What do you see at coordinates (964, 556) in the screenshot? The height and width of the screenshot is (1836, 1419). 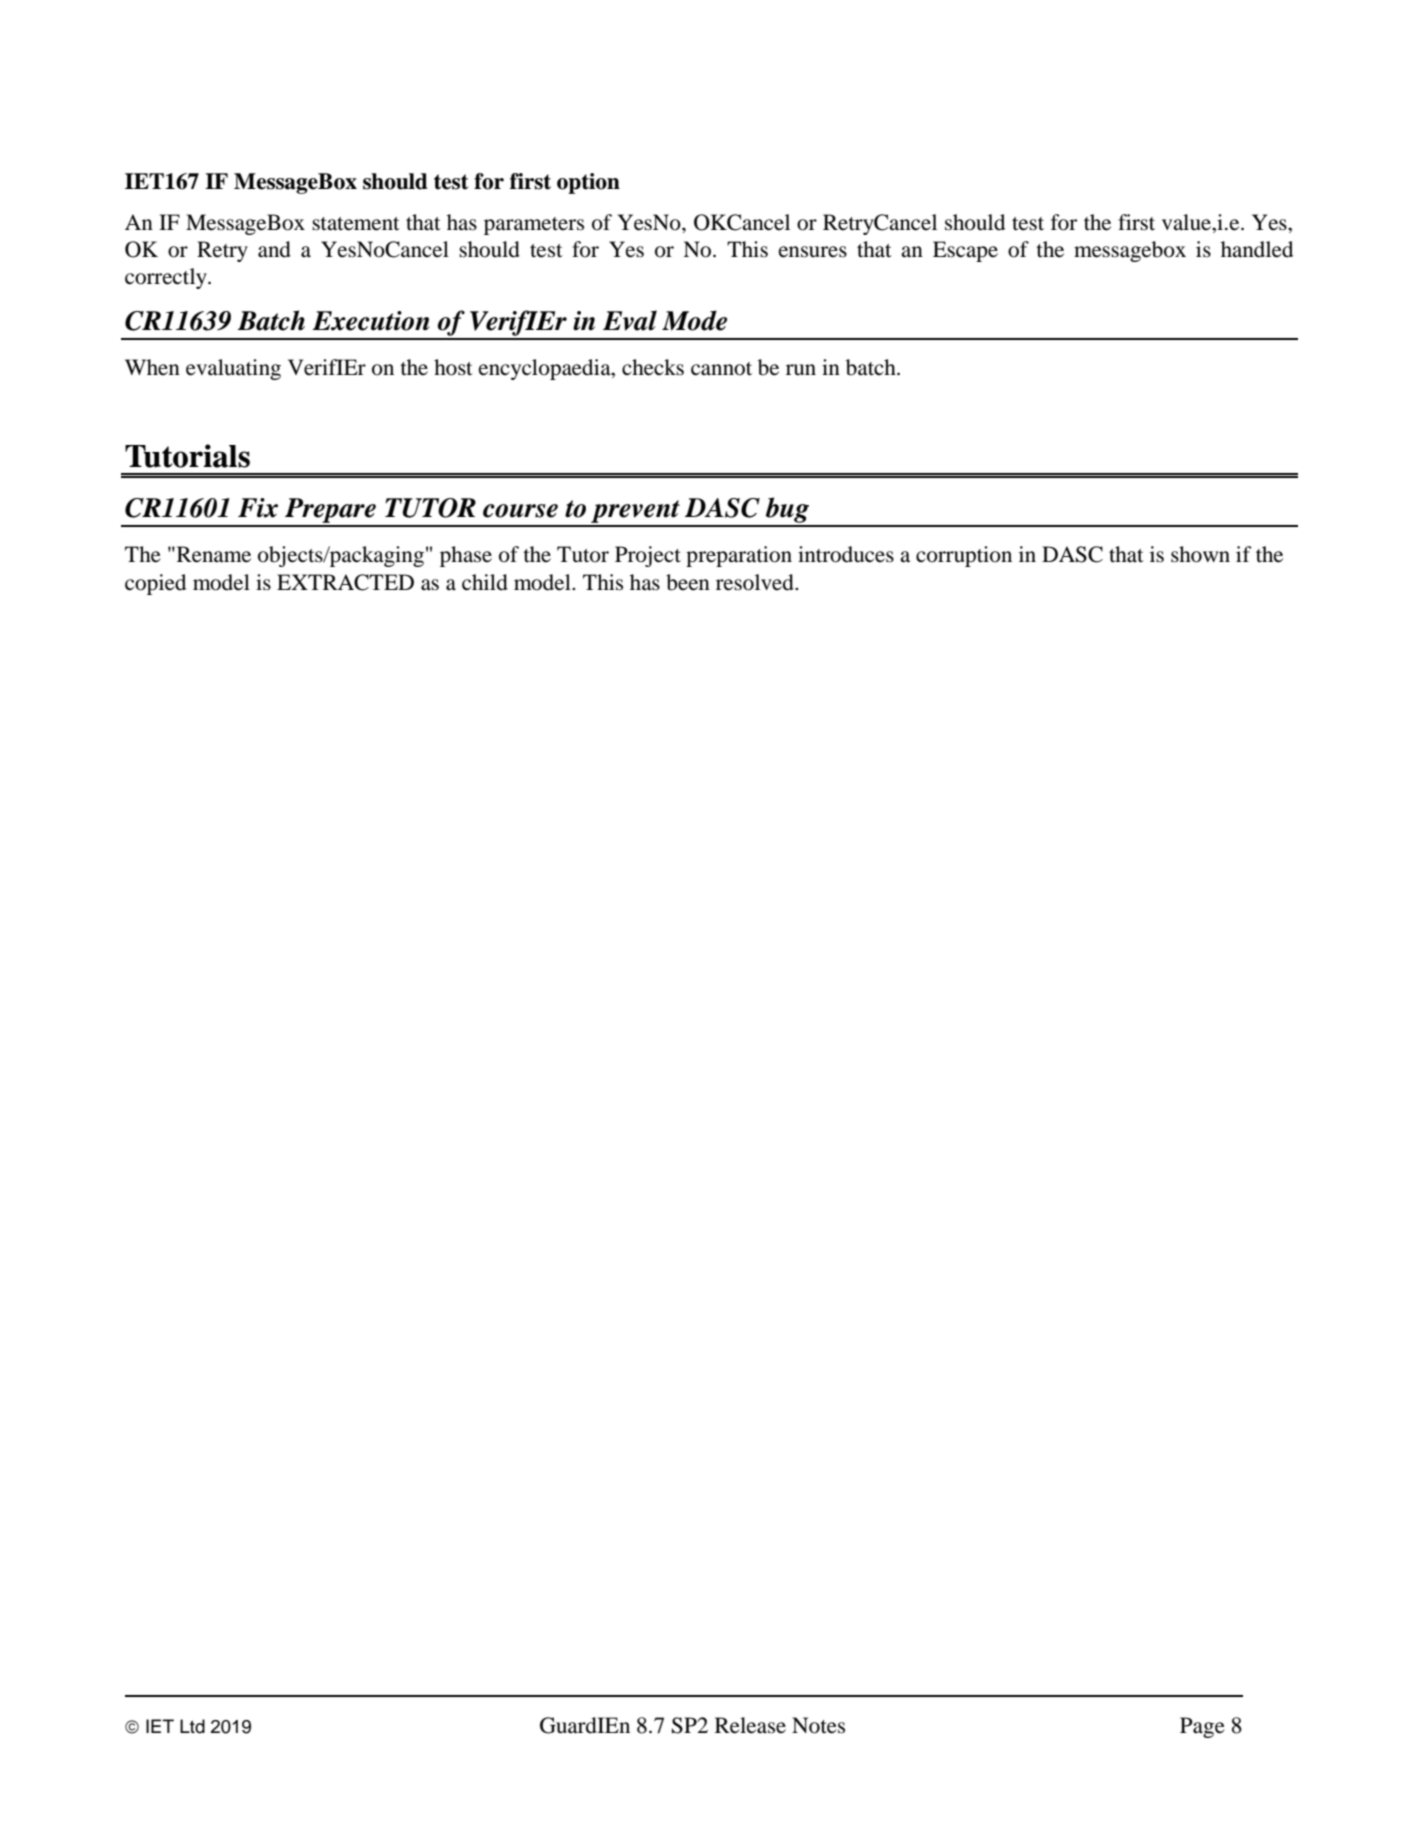 I see `corruption` at bounding box center [964, 556].
